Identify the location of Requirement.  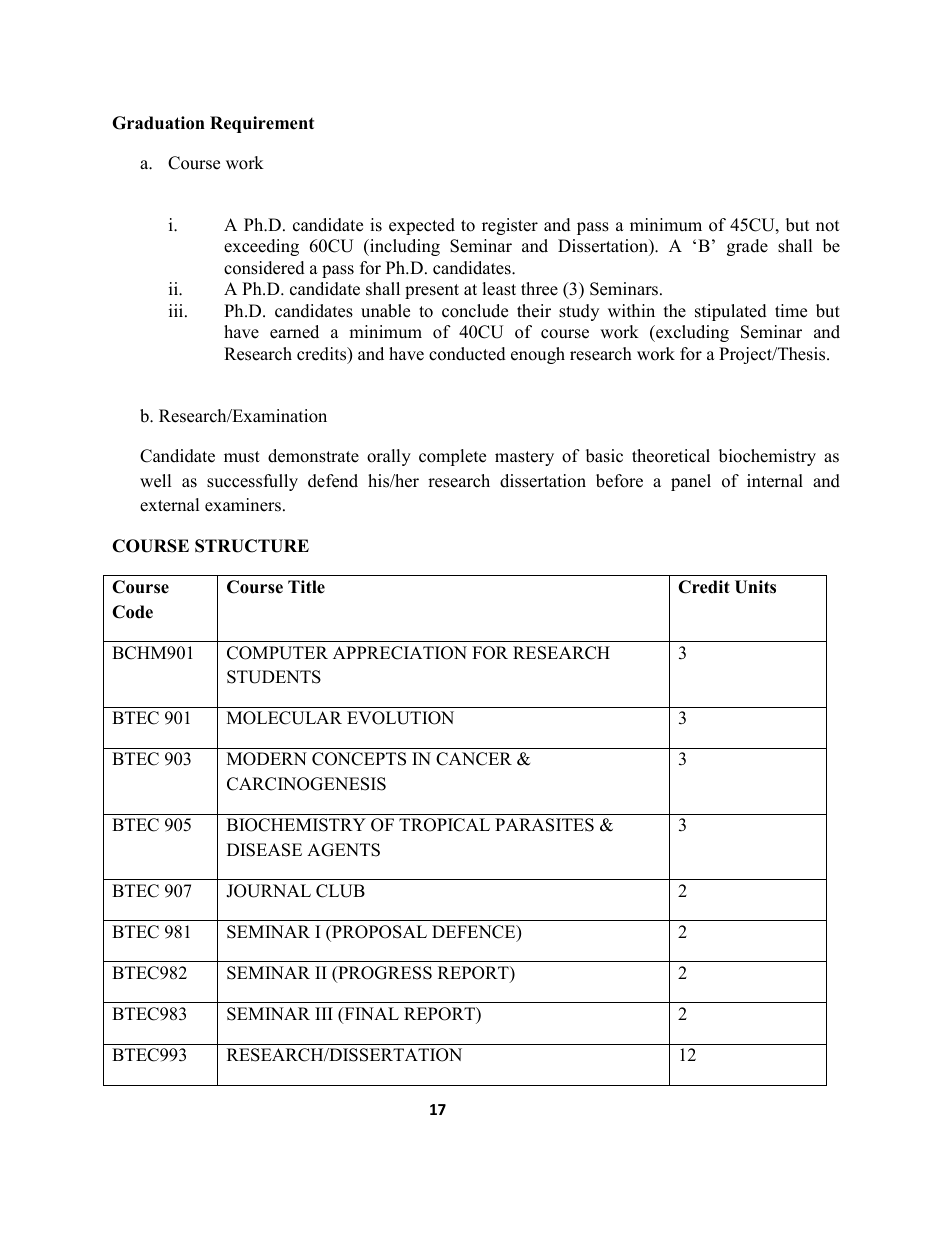
(262, 124).
